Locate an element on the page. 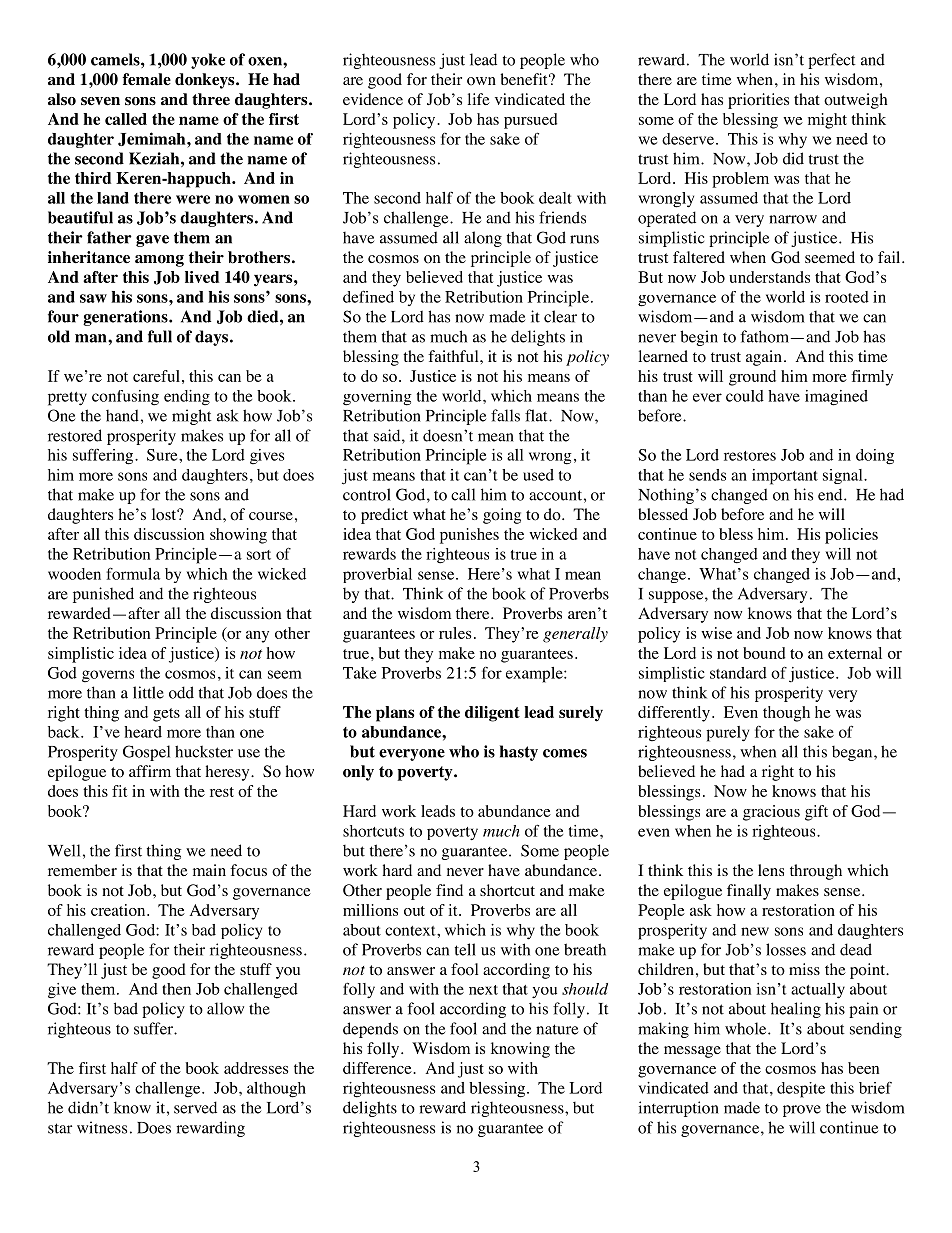 The width and height of the document is (952, 1233). rules is located at coordinates (455, 633).
